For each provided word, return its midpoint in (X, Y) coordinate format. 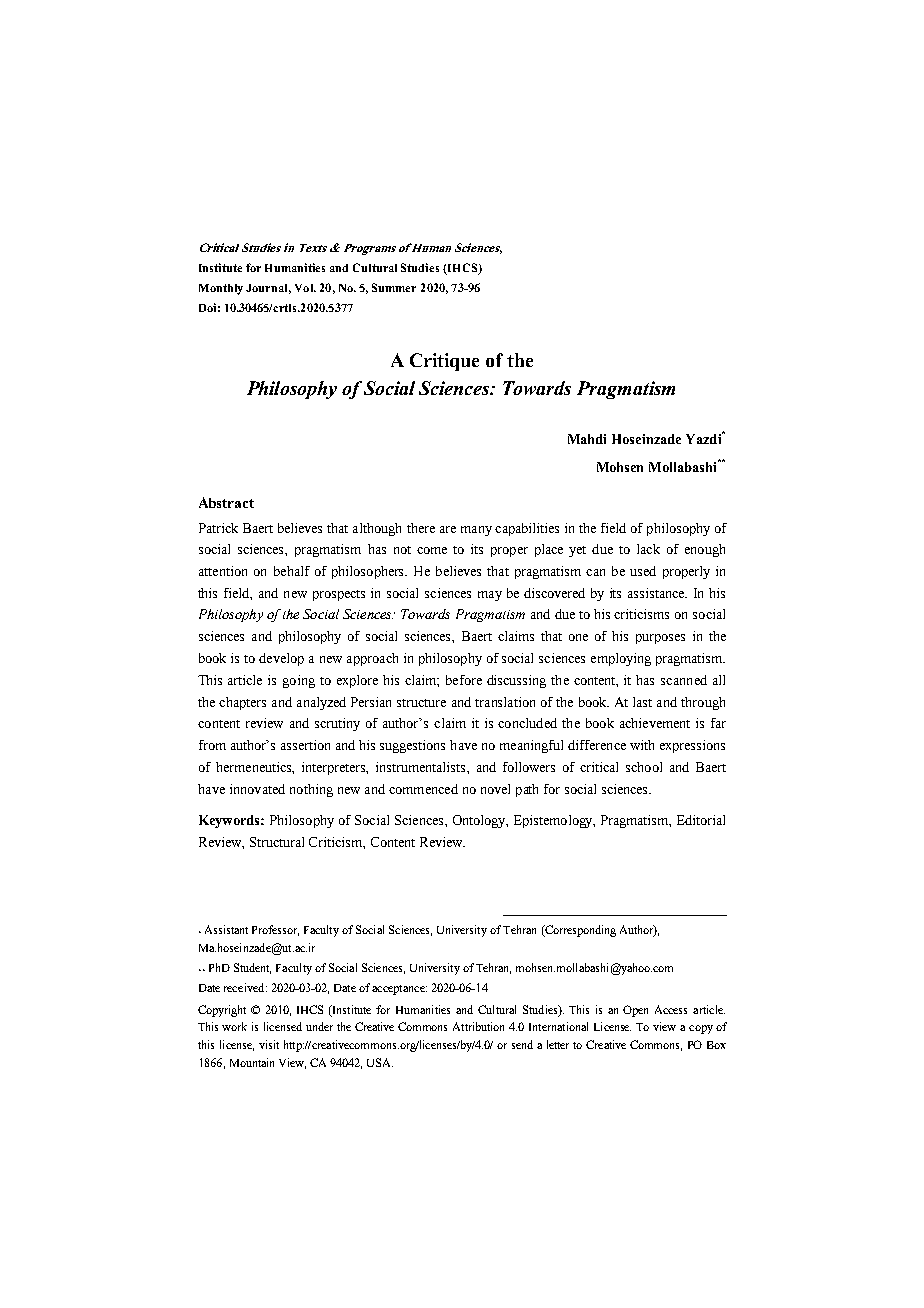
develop (281, 659)
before (464, 680)
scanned (684, 680)
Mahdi (587, 439)
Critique (444, 362)
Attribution (478, 1026)
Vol (305, 288)
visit (269, 1044)
